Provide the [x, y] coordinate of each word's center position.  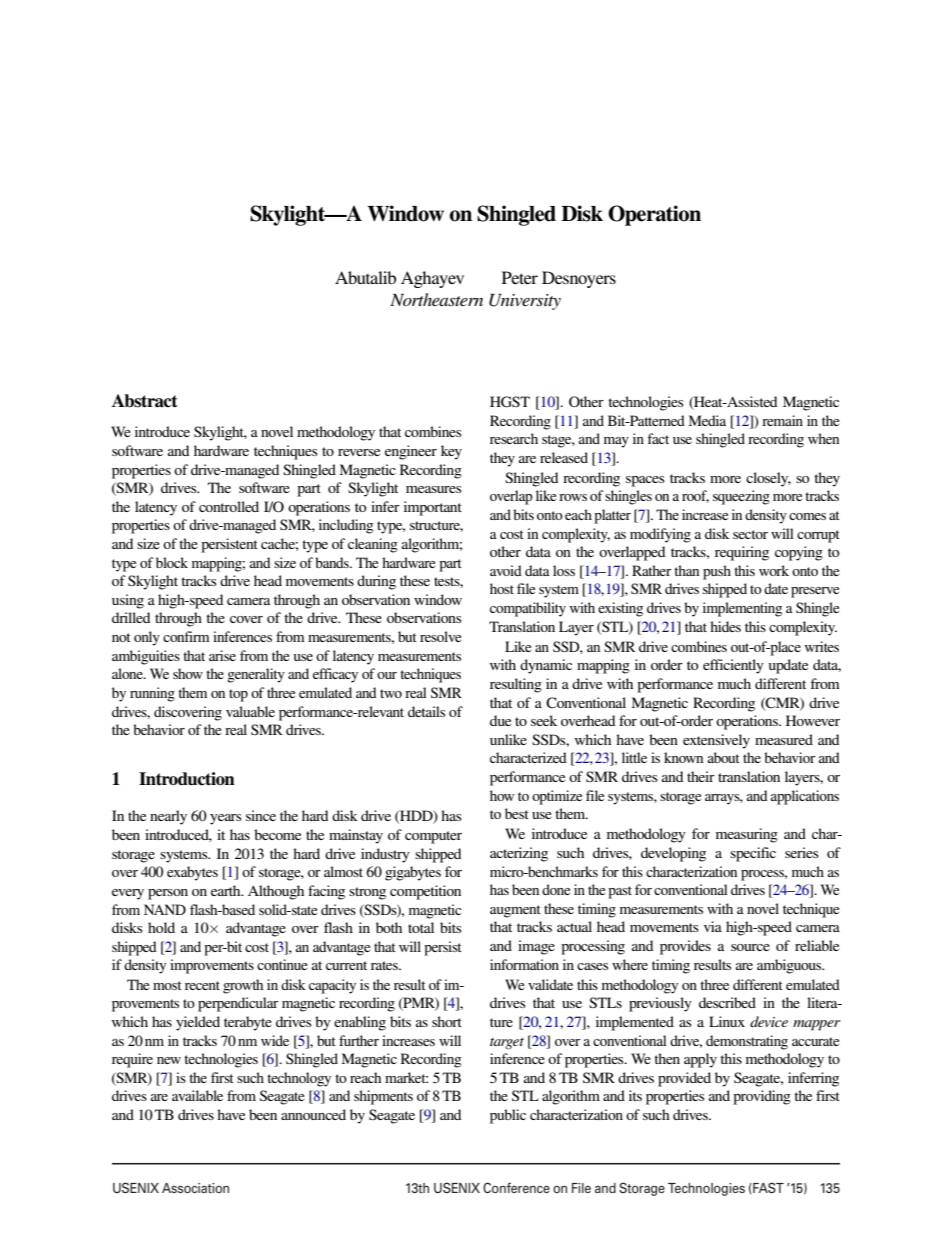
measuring [747, 835]
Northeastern [436, 299]
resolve [440, 636]
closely [768, 479]
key [451, 452]
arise [222, 655]
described [727, 1002]
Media [707, 420]
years [226, 819]
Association [195, 1188]
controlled [229, 506]
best [517, 813]
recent [202, 985]
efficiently [733, 666]
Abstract [145, 401]
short [447, 1021]
